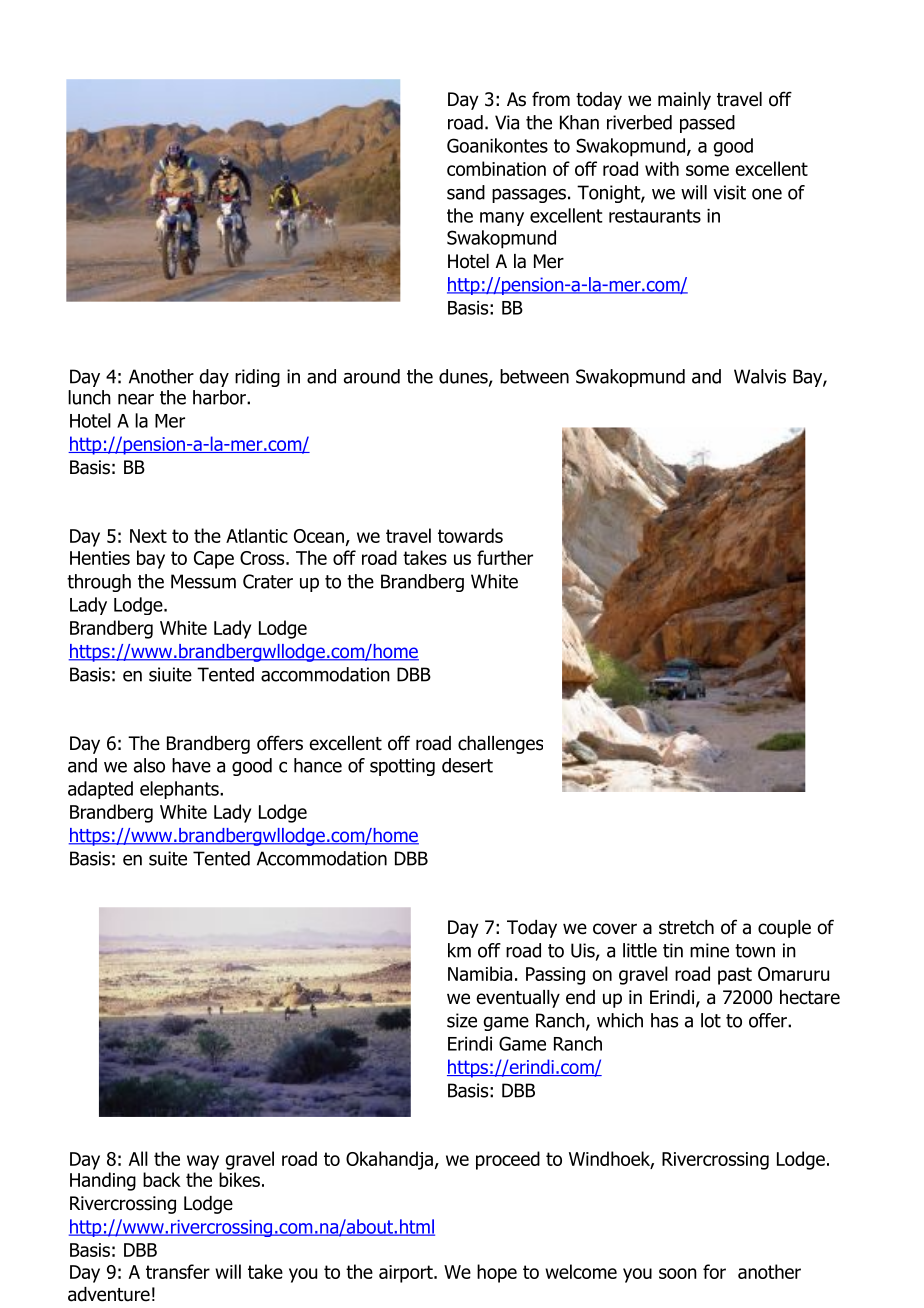 The width and height of the screenshot is (924, 1308). I want to click on passed, so click(707, 124).
